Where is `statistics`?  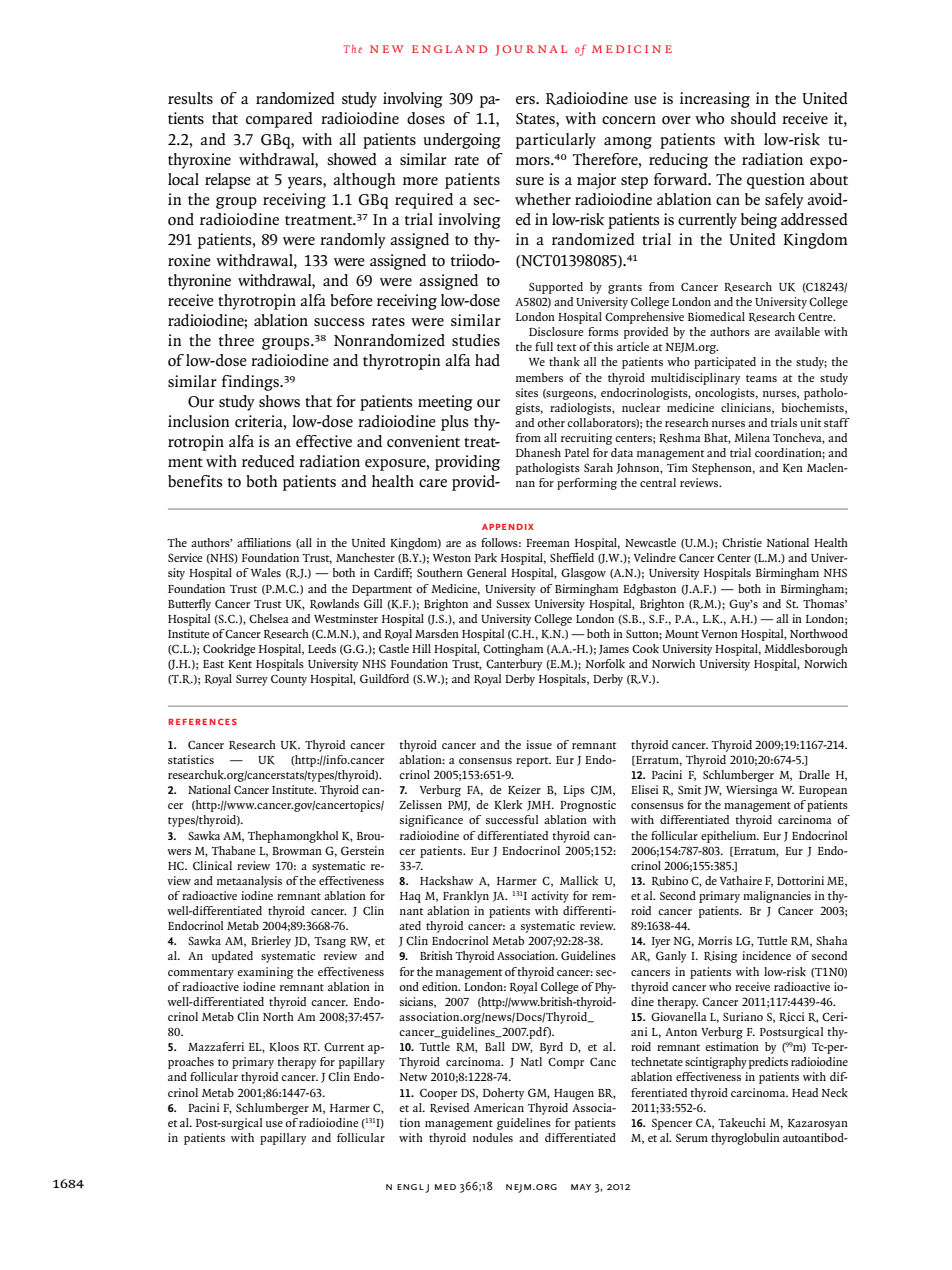
statistics is located at coordinates (191, 759).
